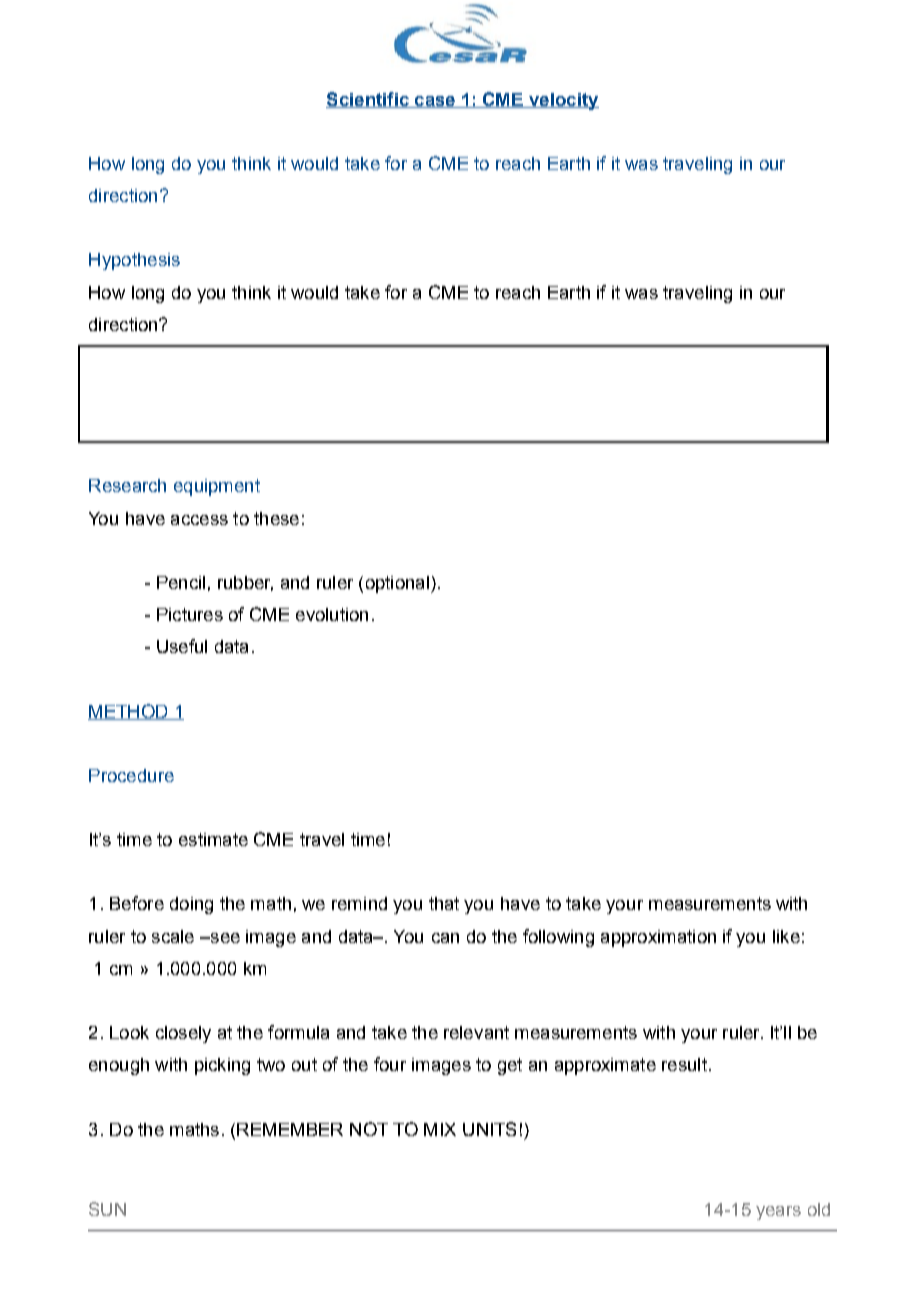  What do you see at coordinates (563, 101) in the document?
I see `velocity` at bounding box center [563, 101].
